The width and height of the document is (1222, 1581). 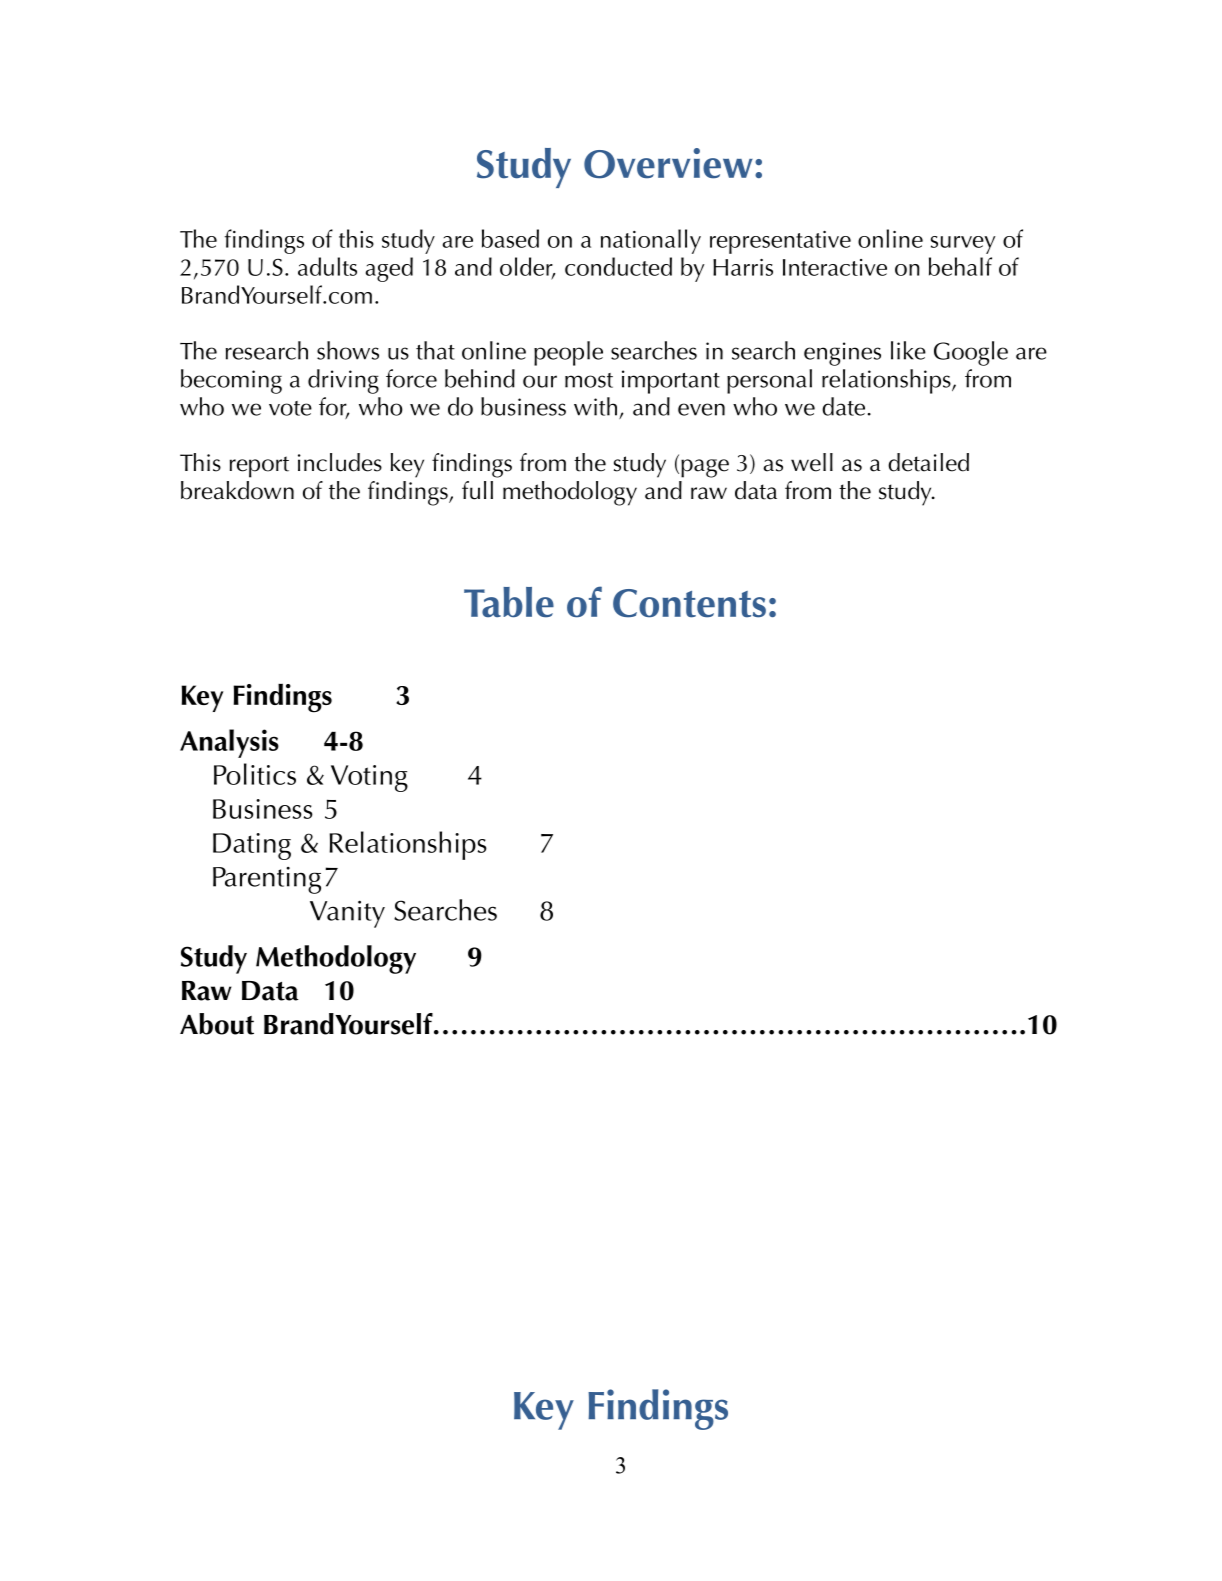 What do you see at coordinates (668, 163) in the document?
I see `Overview` at bounding box center [668, 163].
